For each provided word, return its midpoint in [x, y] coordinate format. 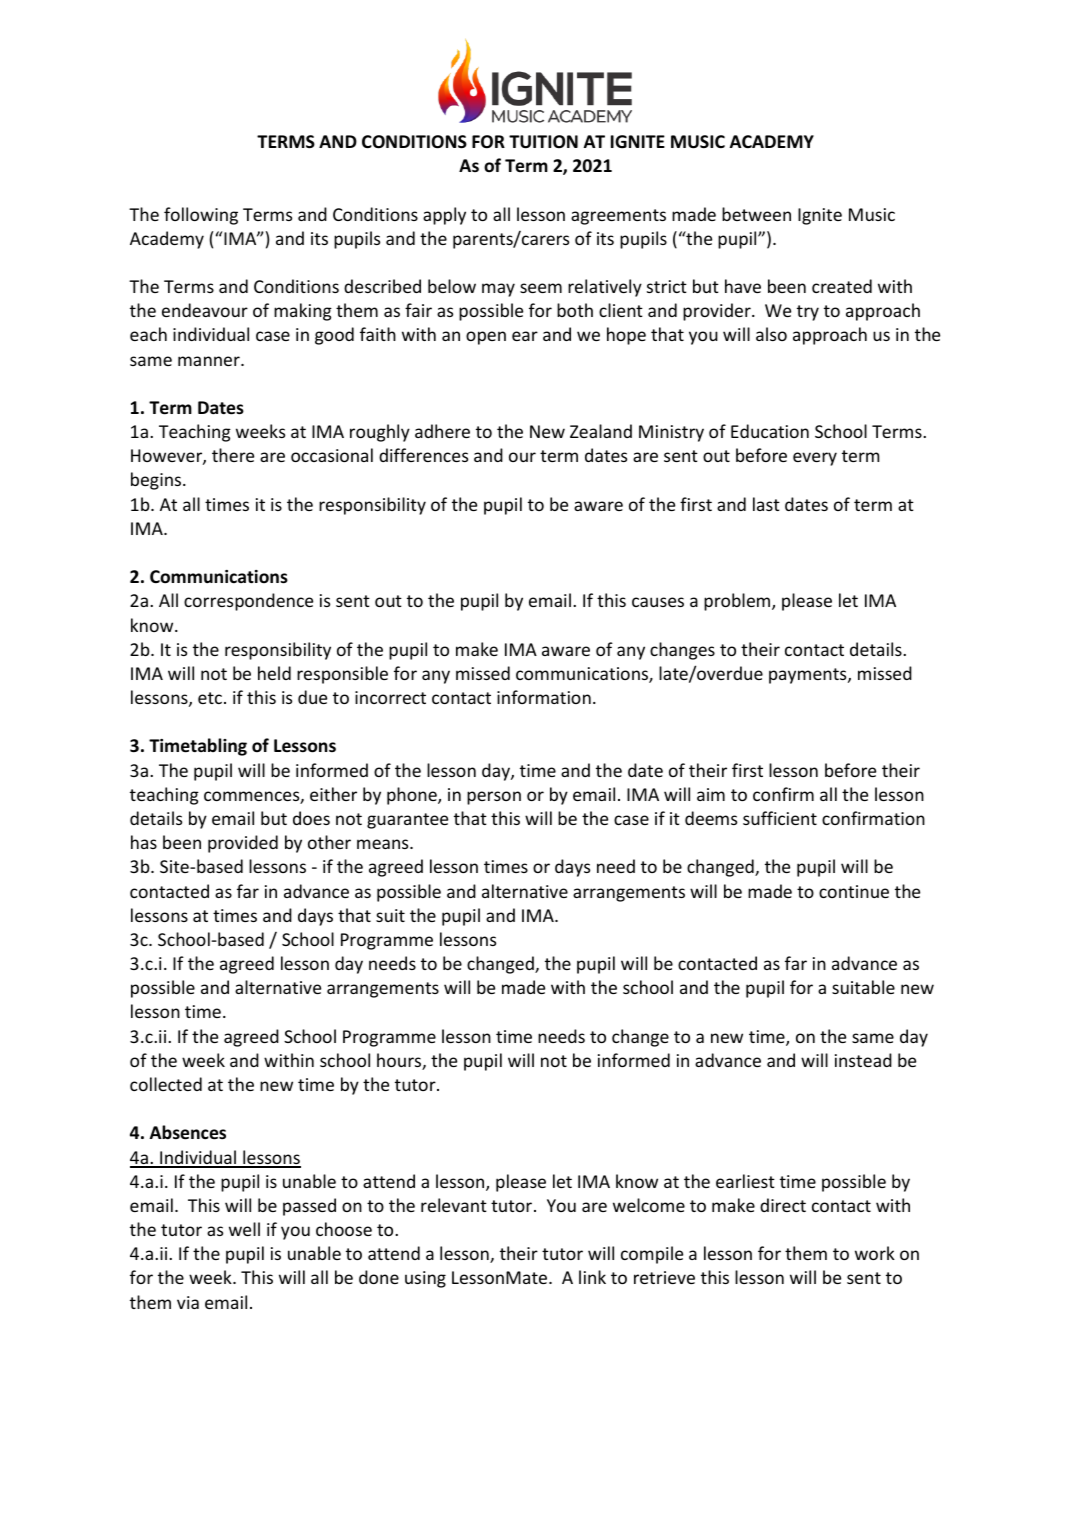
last [766, 504]
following [201, 216]
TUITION [543, 142]
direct [783, 1205]
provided [243, 844]
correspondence [248, 602]
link [592, 1277]
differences [423, 455]
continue [854, 891]
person [494, 798]
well [244, 1229]
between [756, 214]
